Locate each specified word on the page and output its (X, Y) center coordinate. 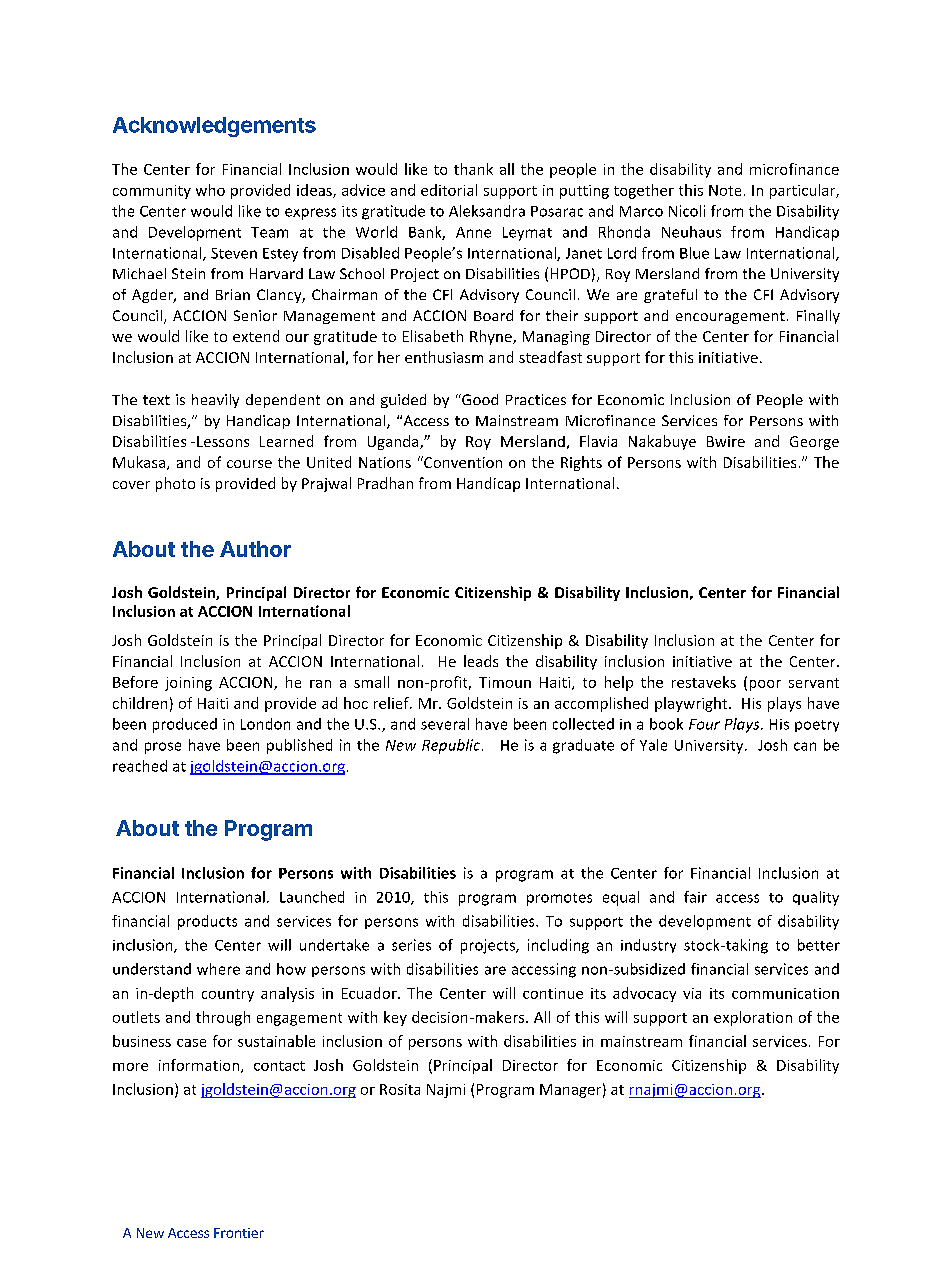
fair (695, 897)
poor (765, 685)
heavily (215, 401)
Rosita (400, 1089)
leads (481, 661)
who (210, 190)
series (411, 945)
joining (188, 684)
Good (479, 399)
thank (473, 169)
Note (725, 190)
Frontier (239, 1233)
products (207, 922)
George (814, 443)
